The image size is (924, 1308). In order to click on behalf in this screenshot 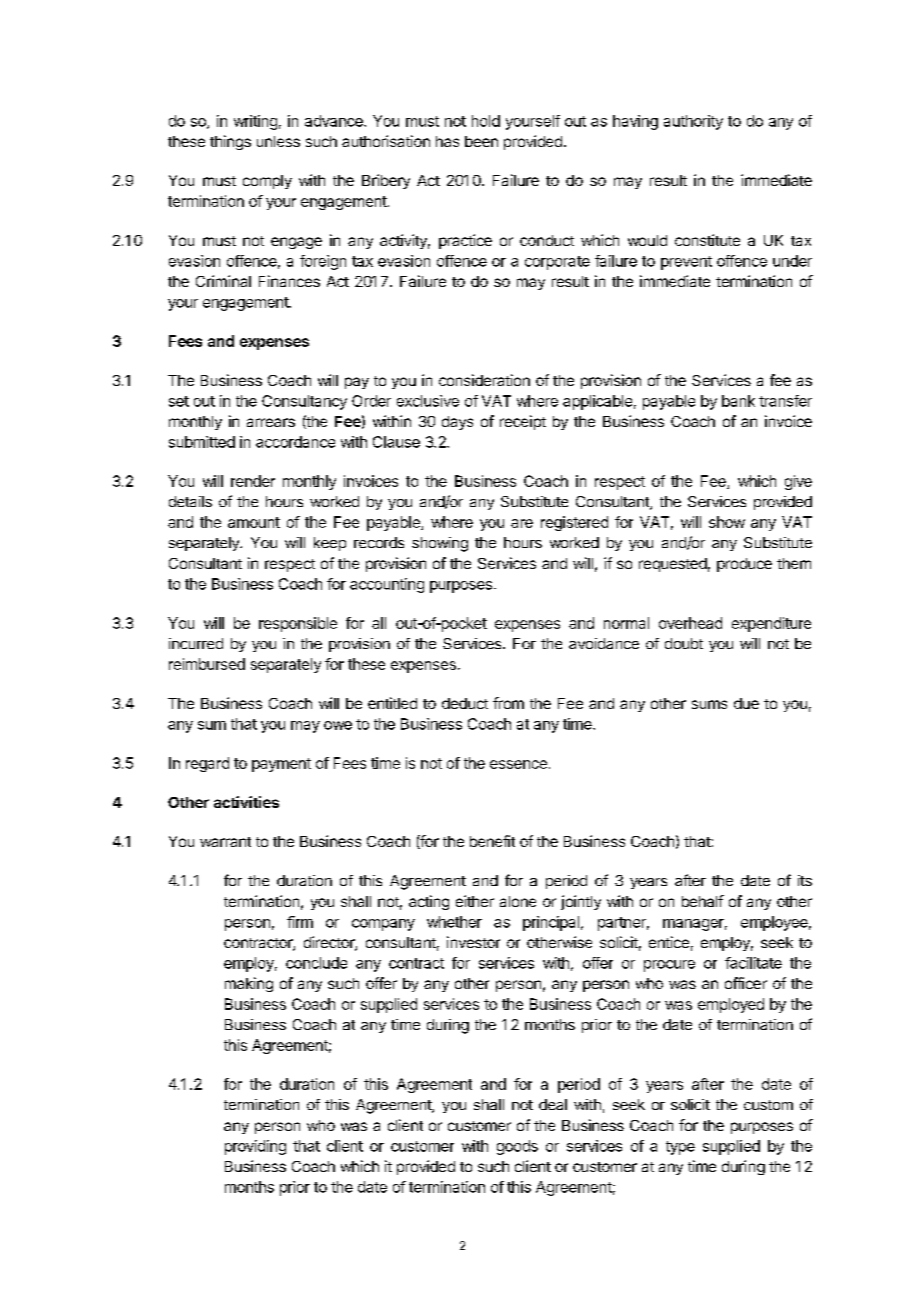, I will do `click(703, 901)`.
